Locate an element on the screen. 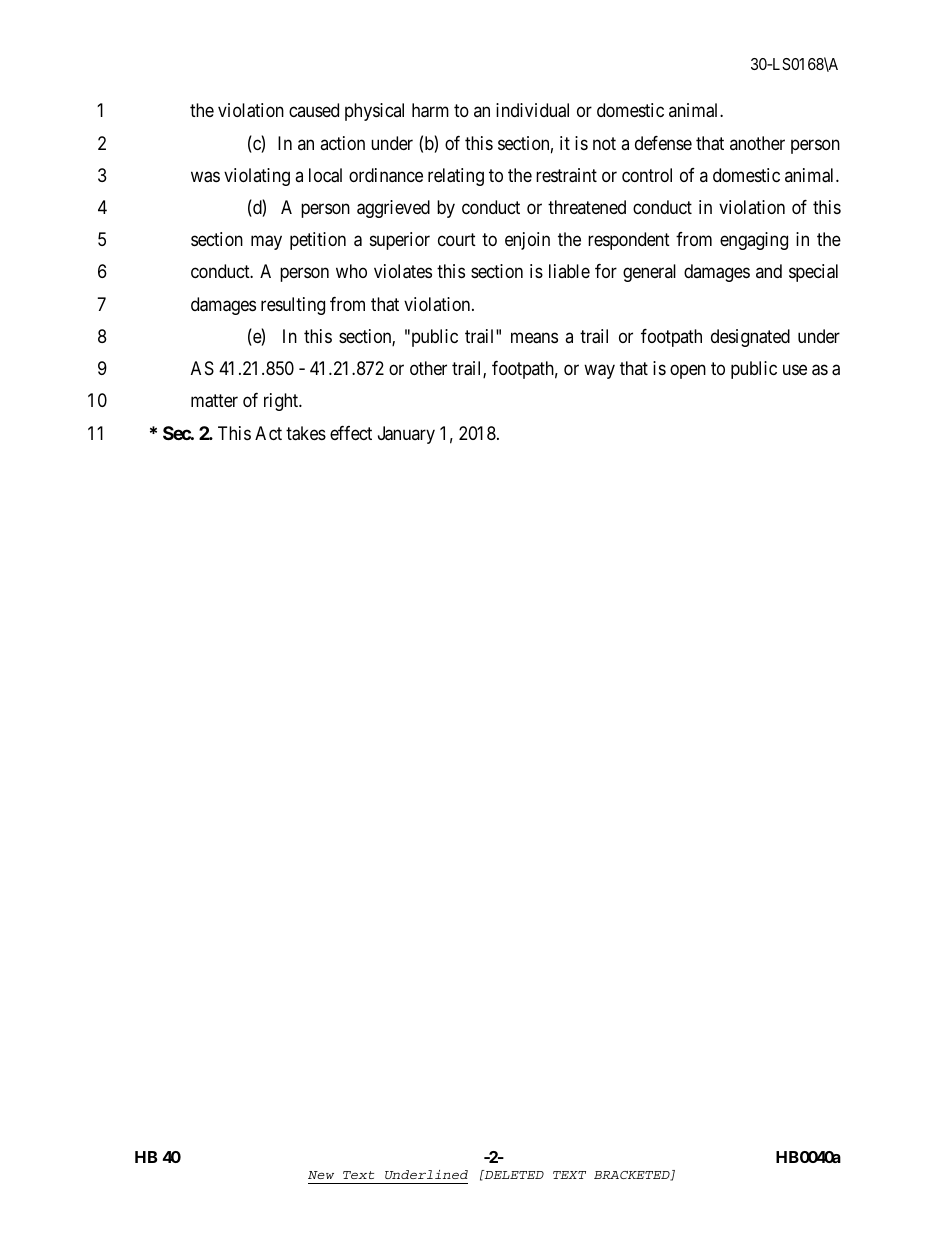 The width and height of the screenshot is (952, 1233). right is located at coordinates (282, 402).
